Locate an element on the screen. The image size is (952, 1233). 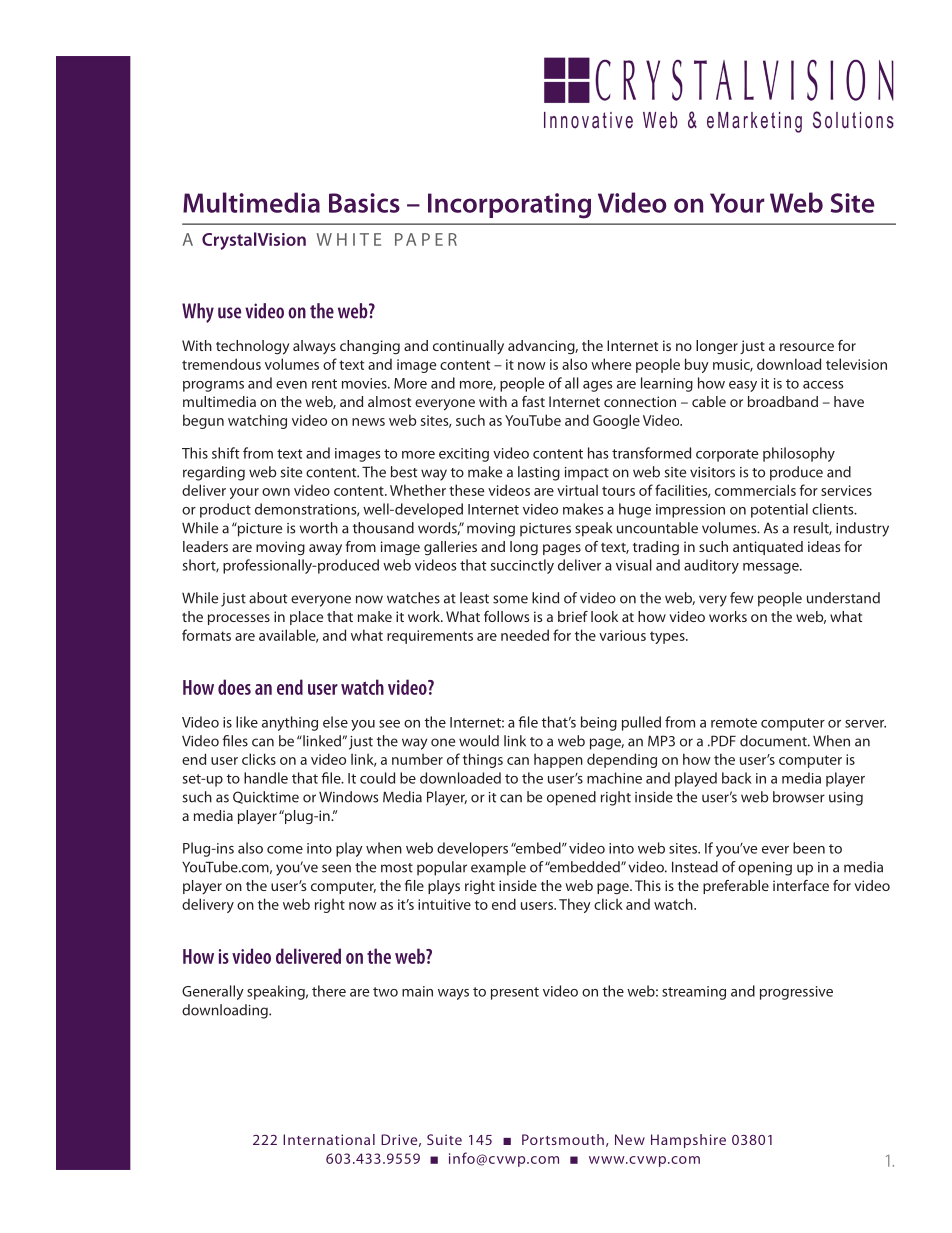
needed is located at coordinates (525, 635).
